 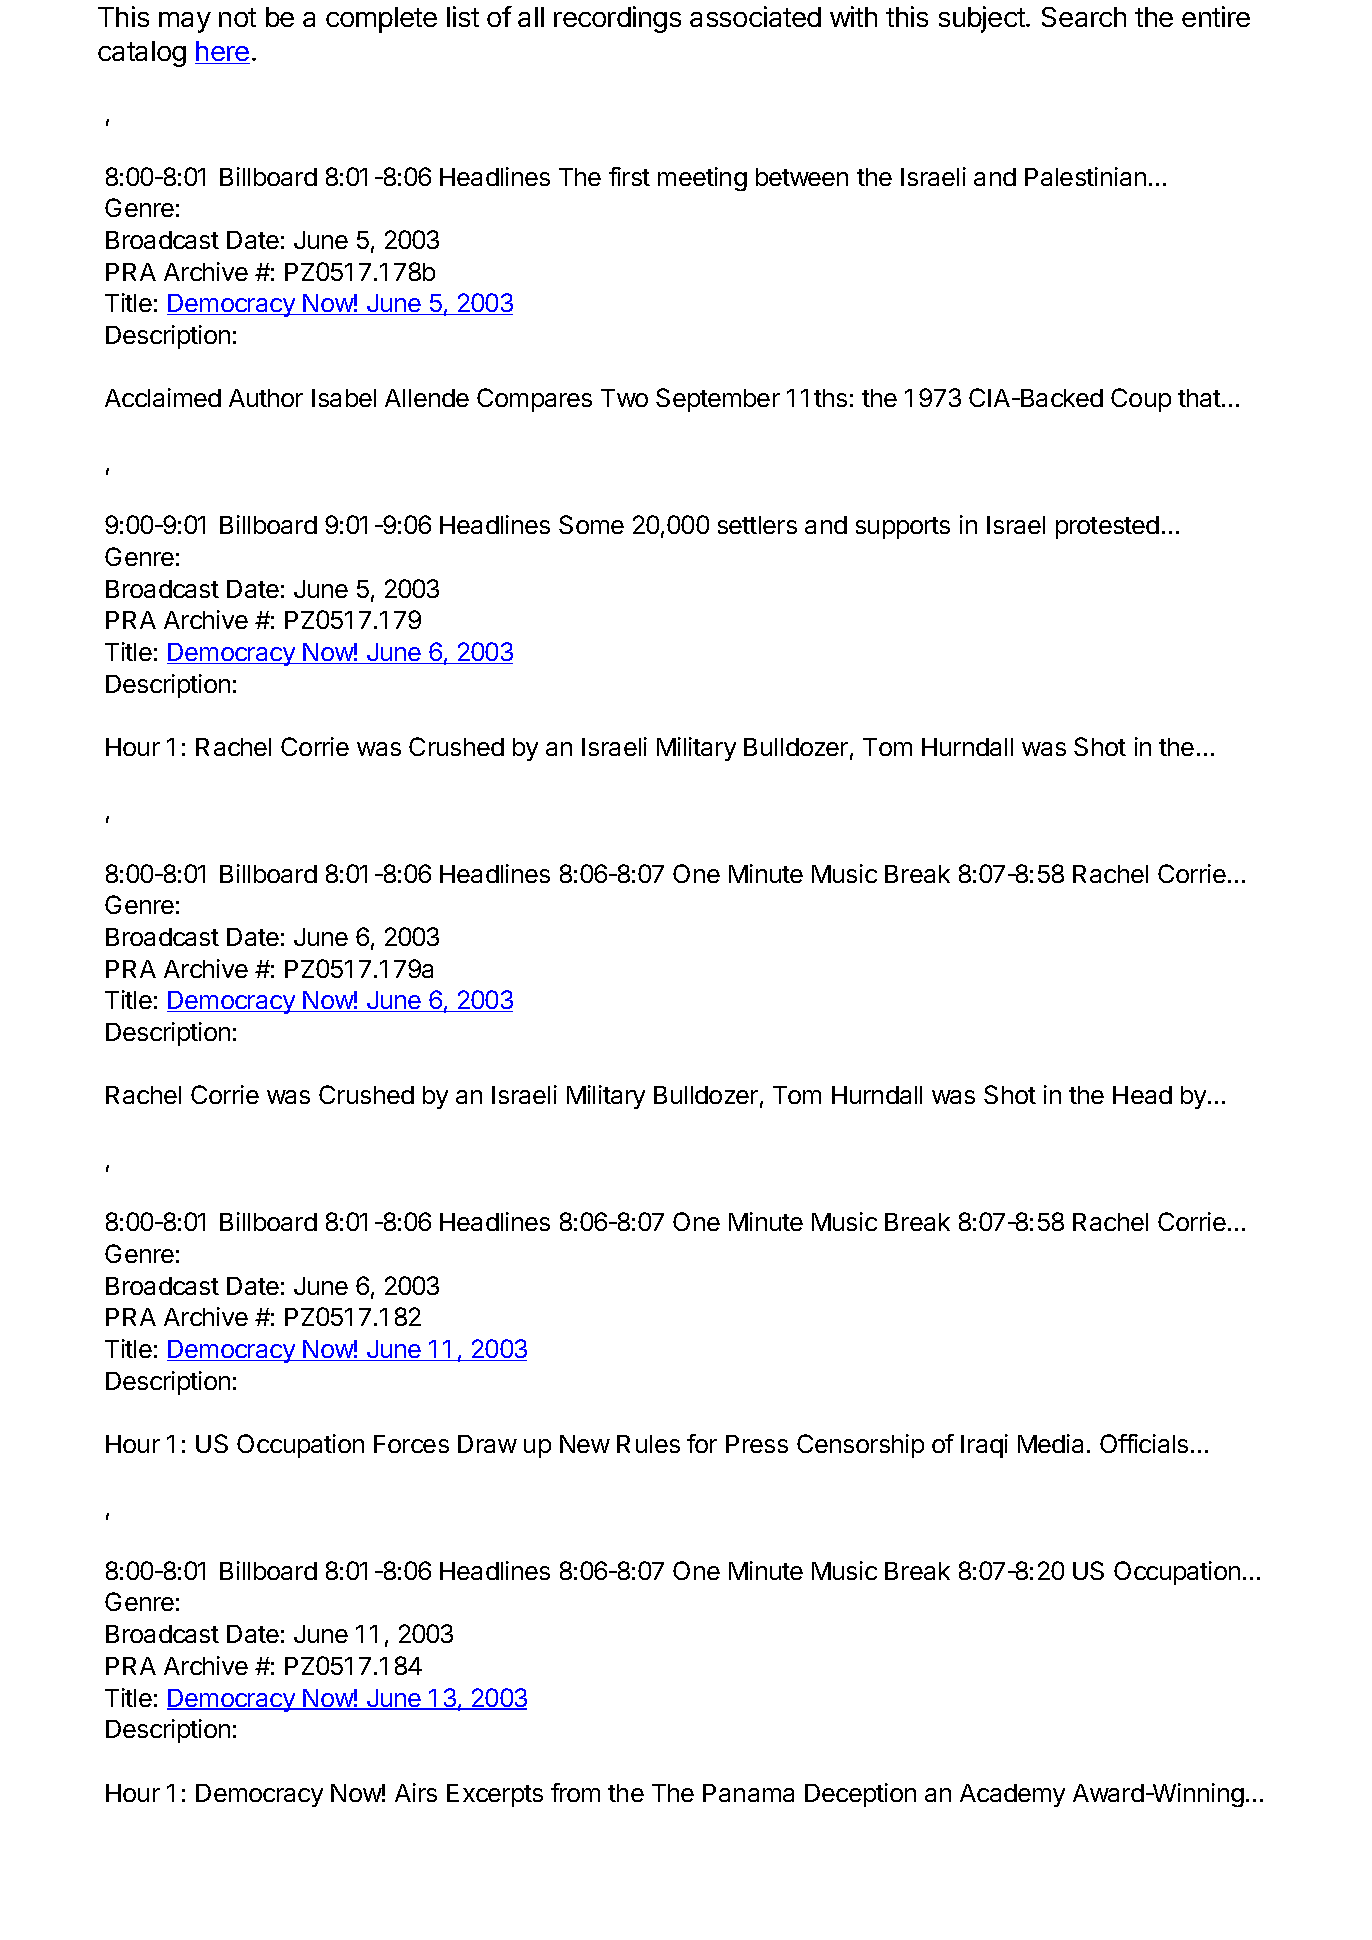 I want to click on supports, so click(x=903, y=528).
